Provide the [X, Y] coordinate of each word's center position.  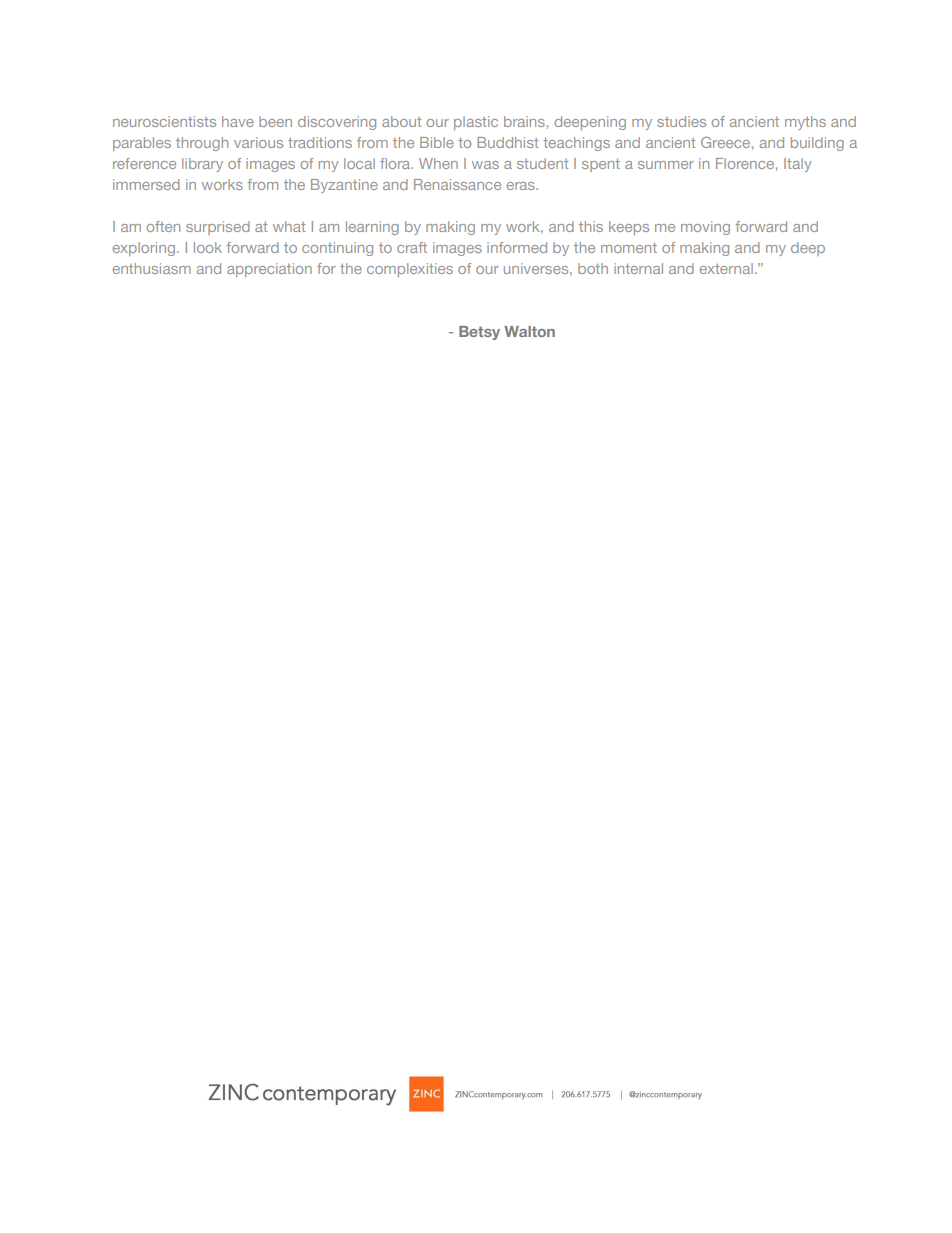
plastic [476, 123]
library [202, 165]
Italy [798, 165]
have [238, 121]
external [726, 268]
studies [681, 121]
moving [705, 228]
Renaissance [457, 184]
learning [372, 228]
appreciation [269, 270]
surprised [218, 228]
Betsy [479, 333]
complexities [410, 270]
